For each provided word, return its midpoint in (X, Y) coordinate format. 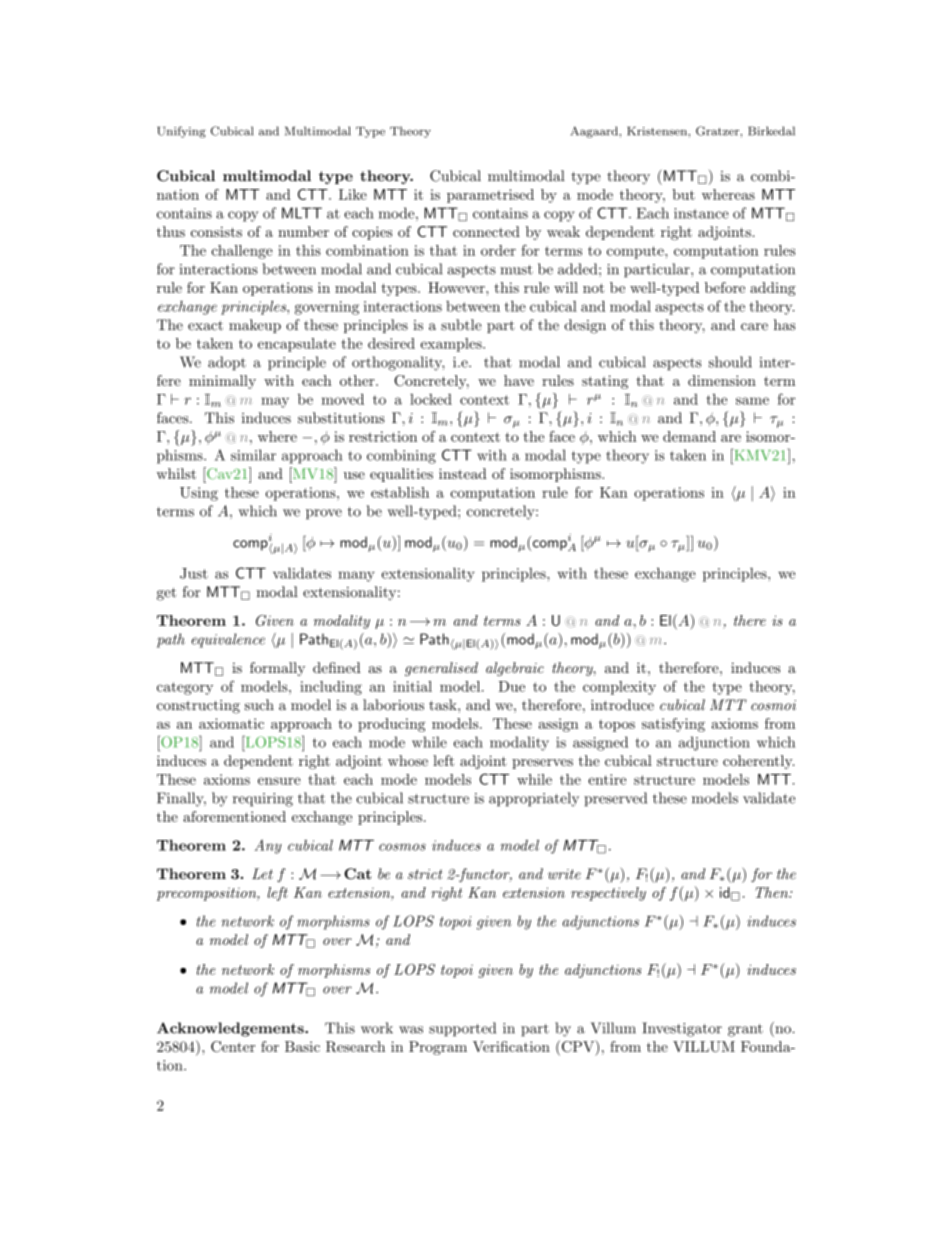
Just (194, 573)
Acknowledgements (231, 1029)
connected (486, 231)
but (683, 194)
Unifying (181, 132)
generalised (441, 669)
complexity (619, 688)
